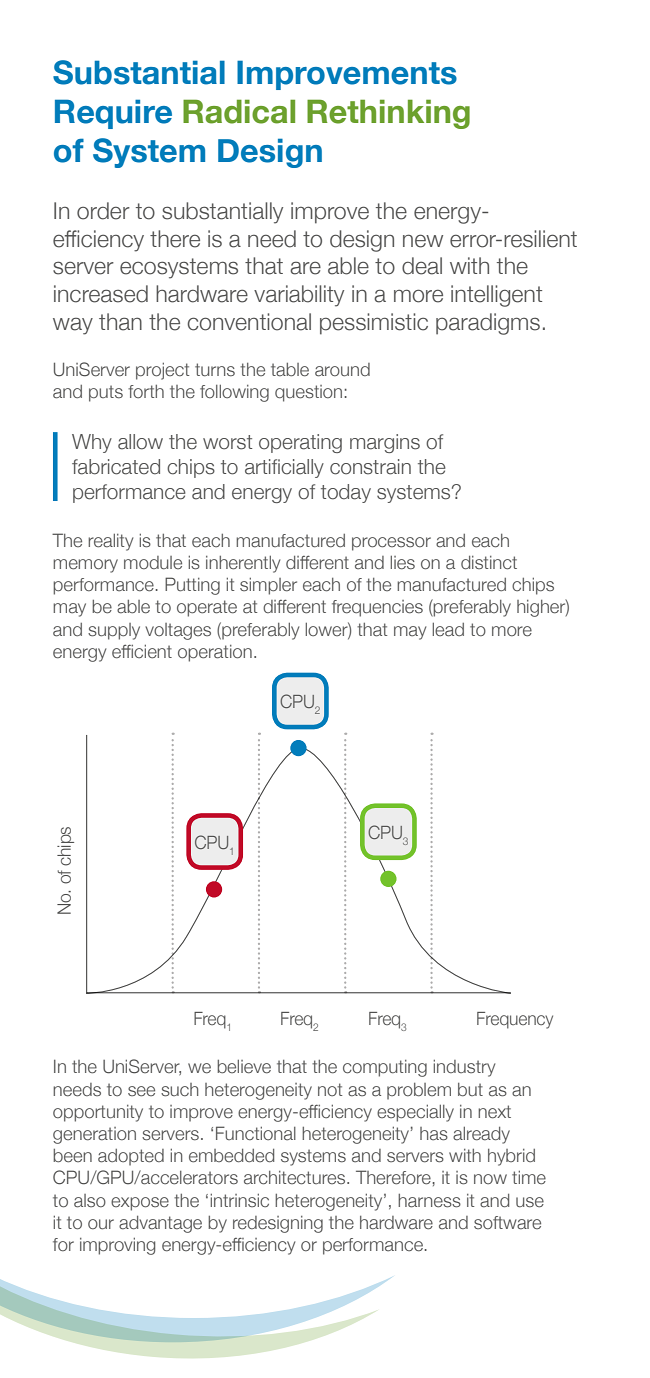  I want to click on expose, so click(140, 1204).
